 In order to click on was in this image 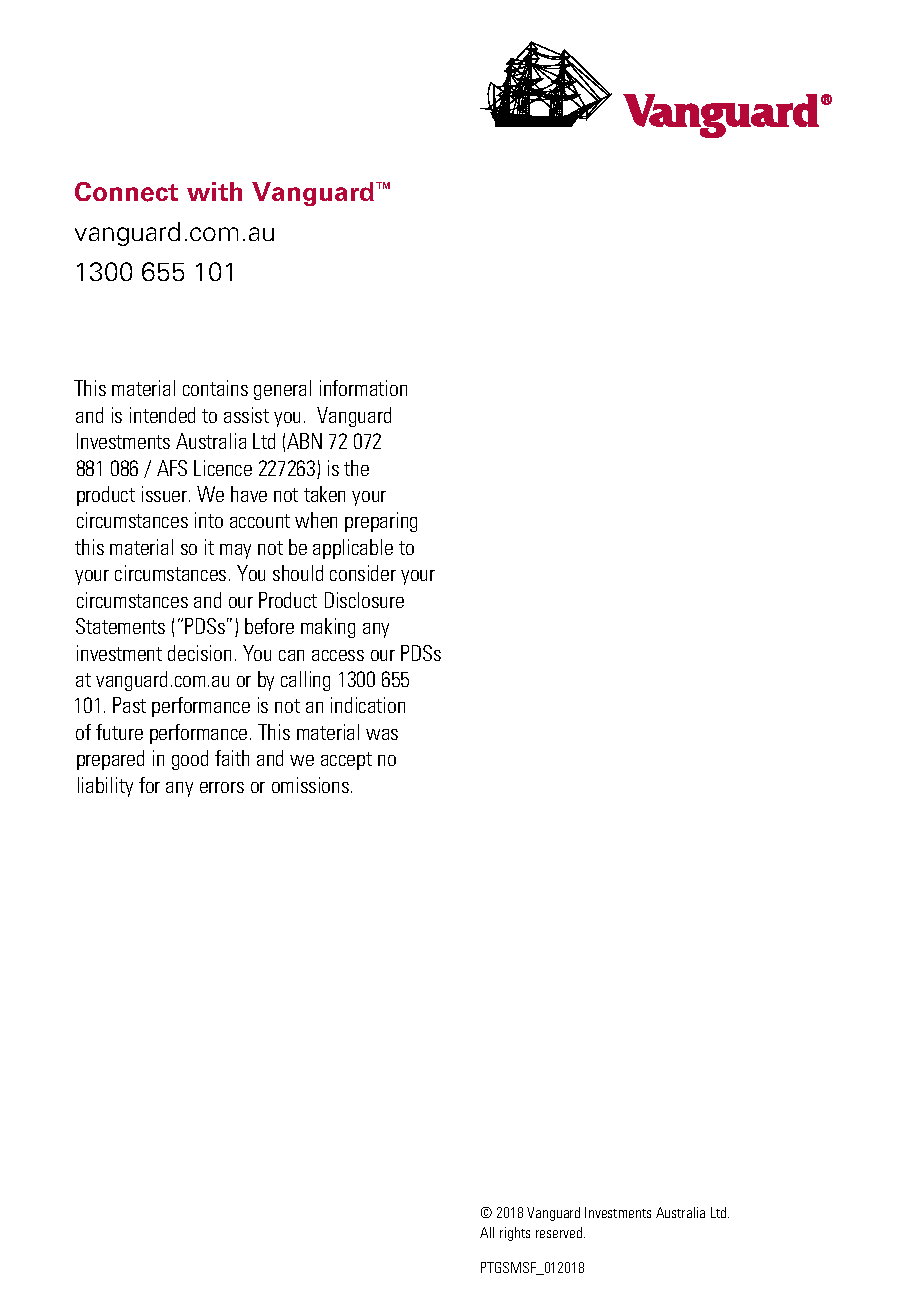, I will do `click(382, 734)`.
